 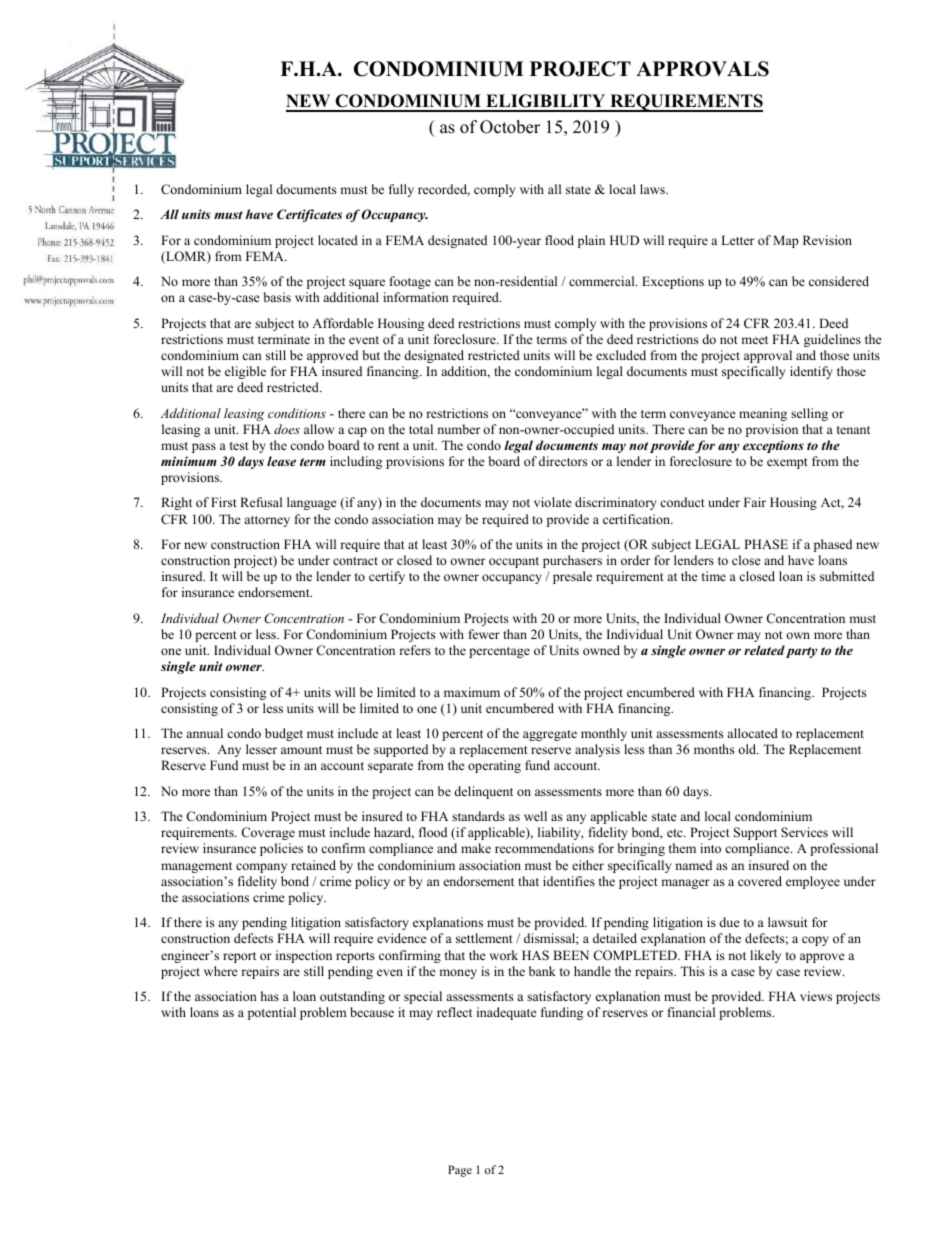 What do you see at coordinates (786, 241) in the screenshot?
I see `Map` at bounding box center [786, 241].
